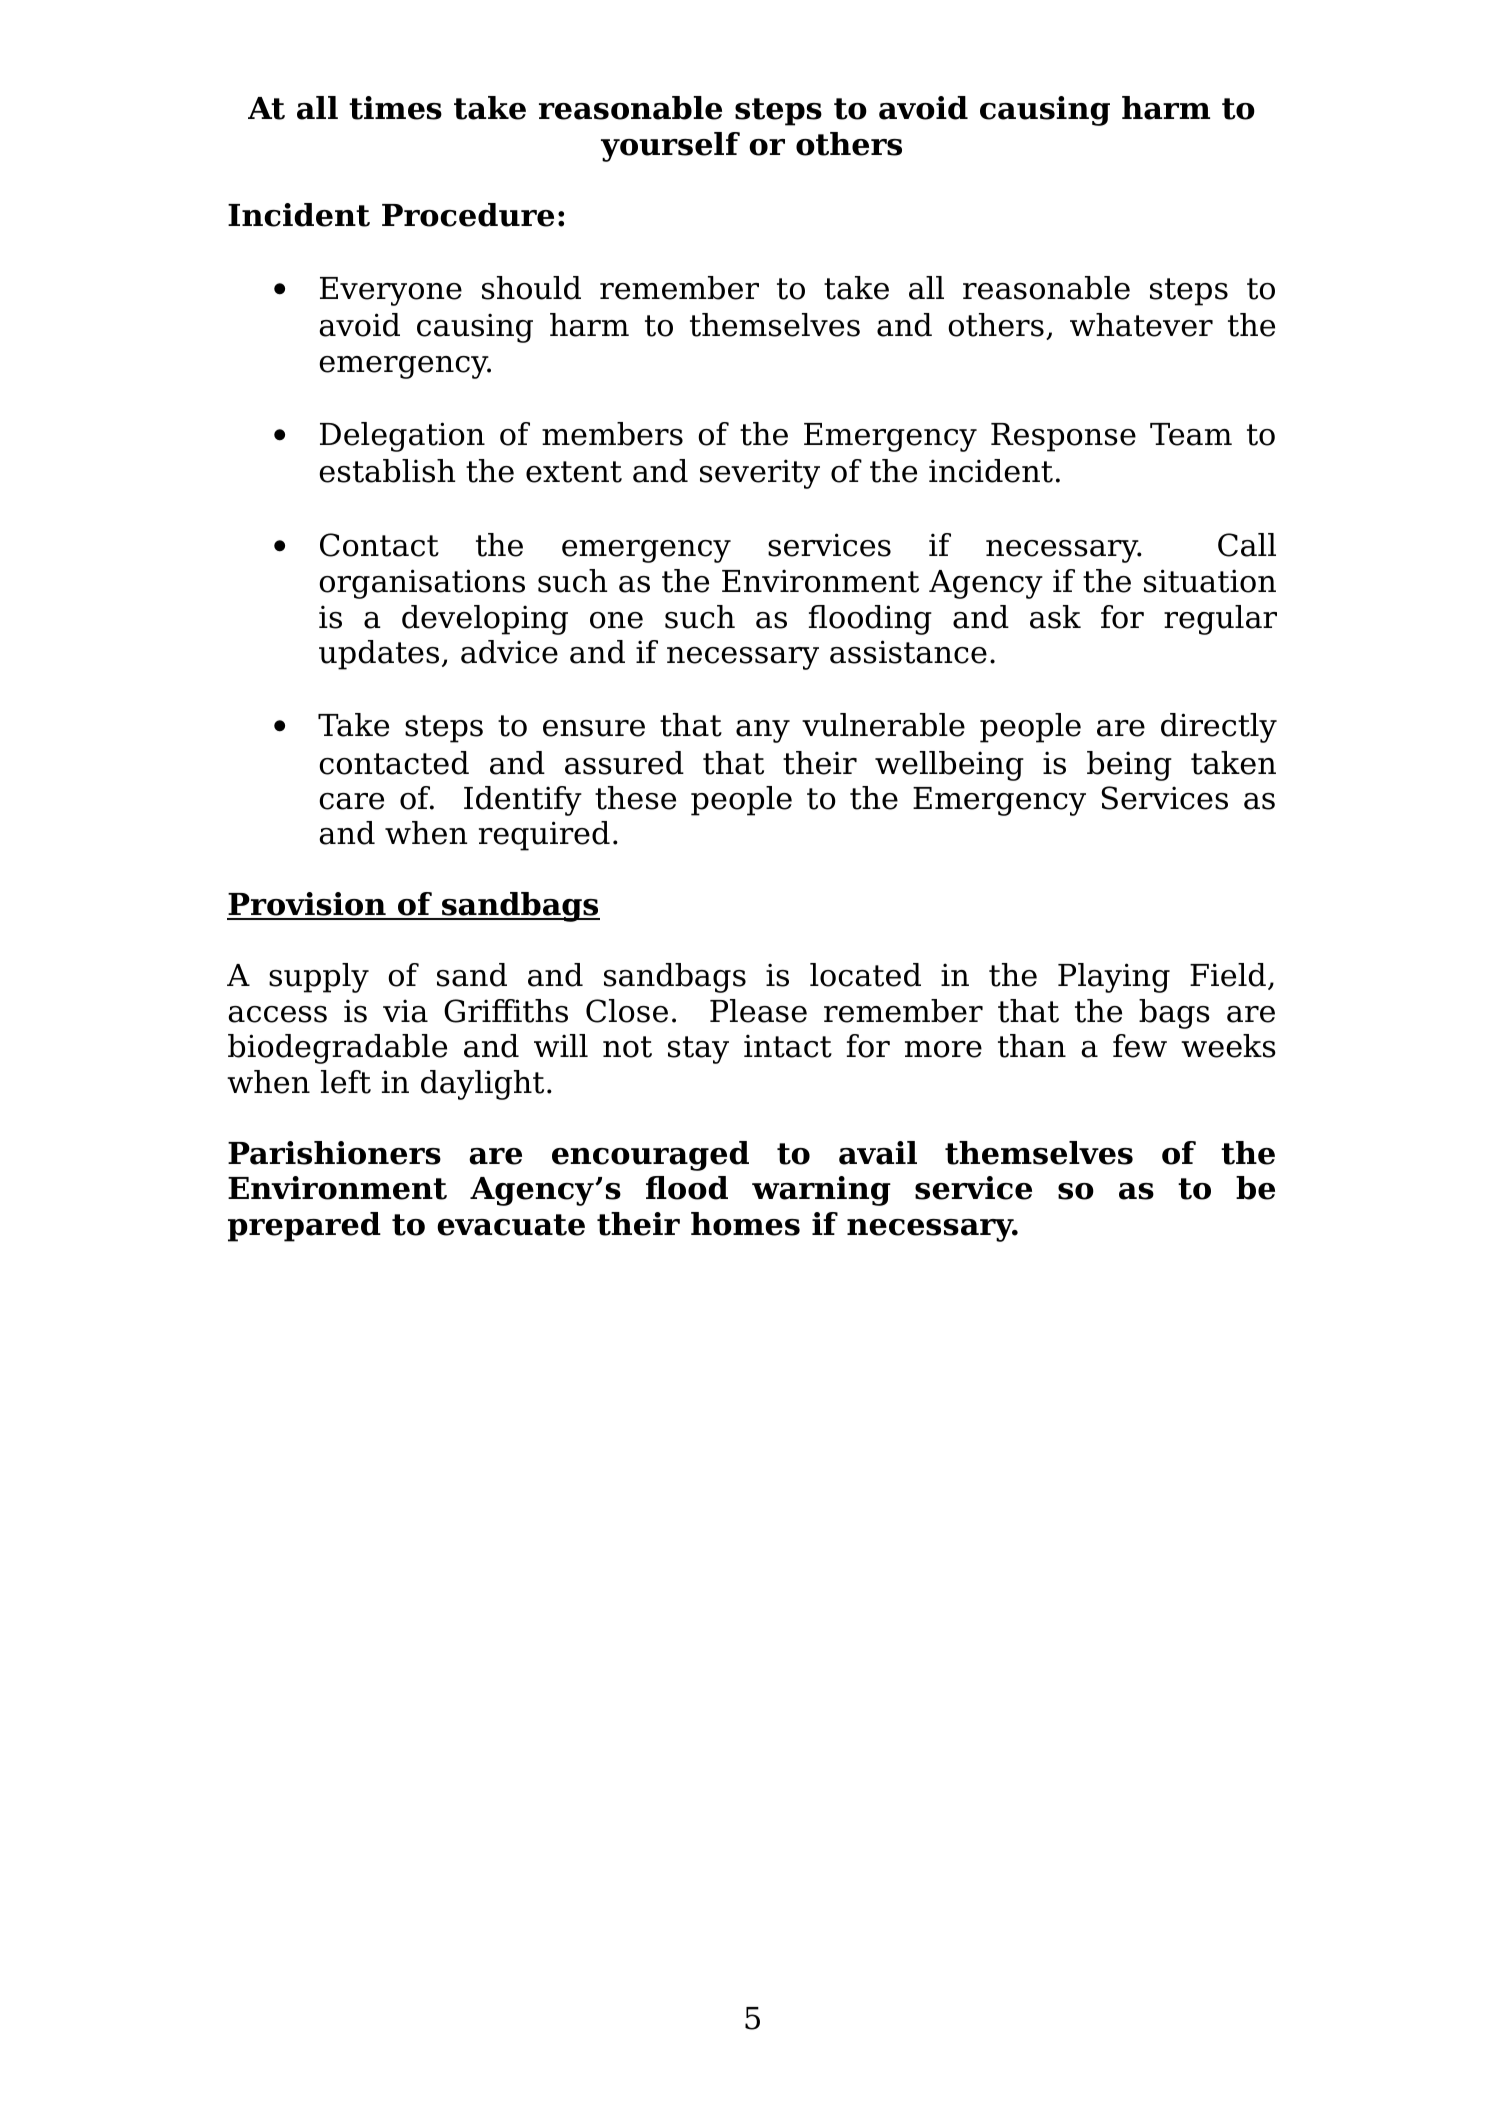  What do you see at coordinates (395, 108) in the screenshot?
I see `times` at bounding box center [395, 108].
